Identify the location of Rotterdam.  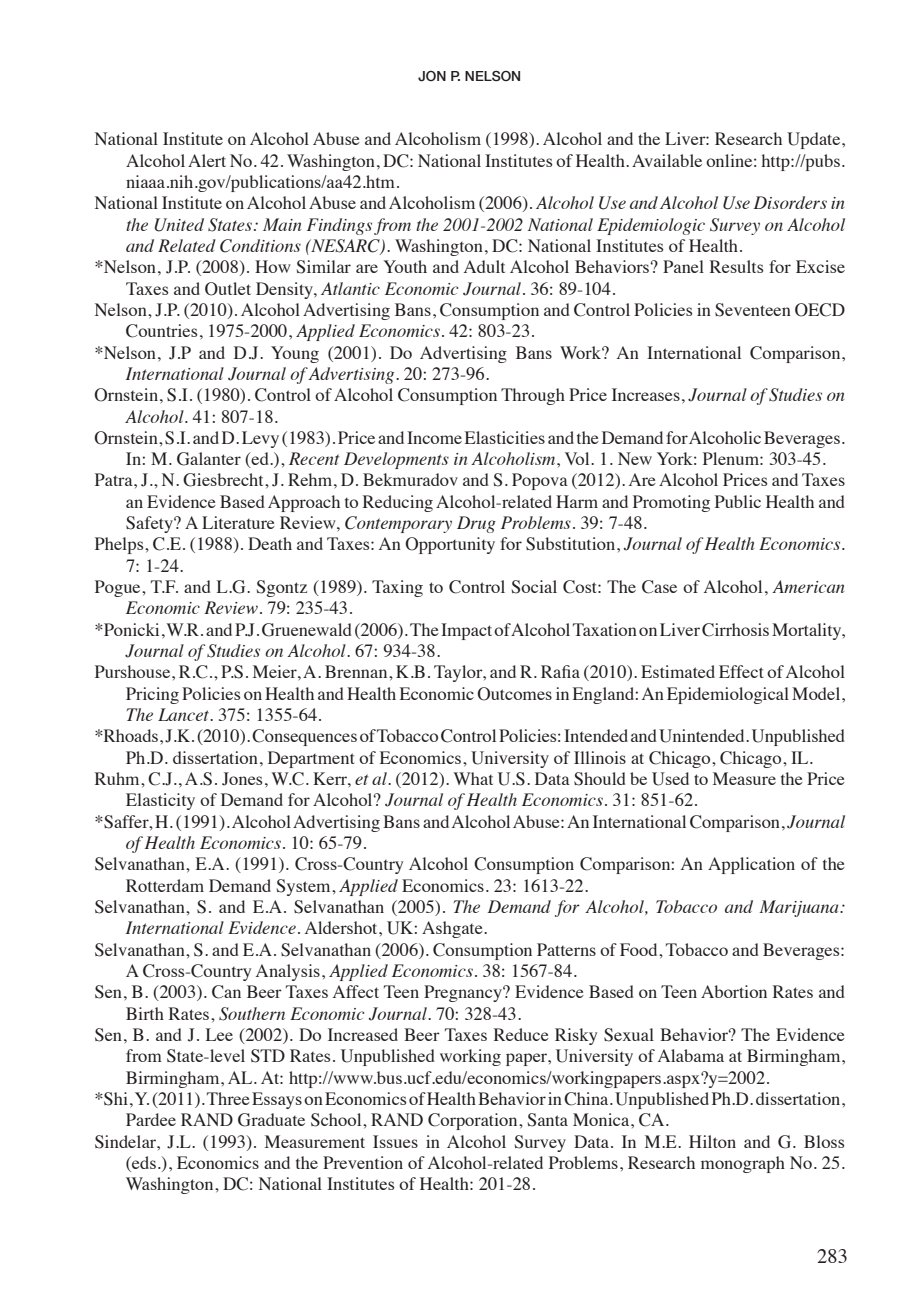
(165, 885).
